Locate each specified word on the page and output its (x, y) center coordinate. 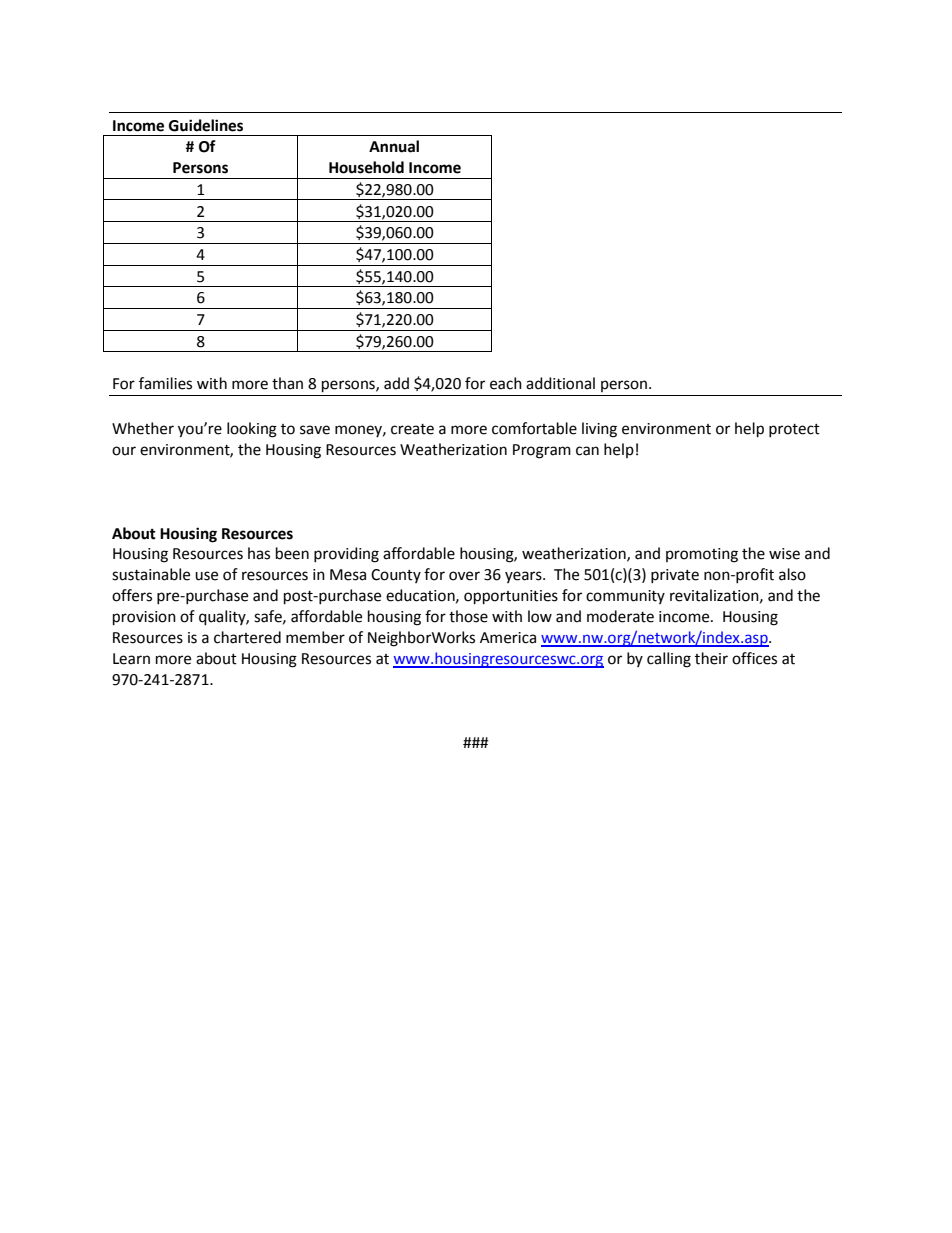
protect (794, 430)
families (165, 383)
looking (252, 430)
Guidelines (206, 125)
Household (366, 167)
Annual (394, 146)
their (711, 658)
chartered (247, 637)
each (506, 383)
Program (542, 451)
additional (560, 383)
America (508, 638)
